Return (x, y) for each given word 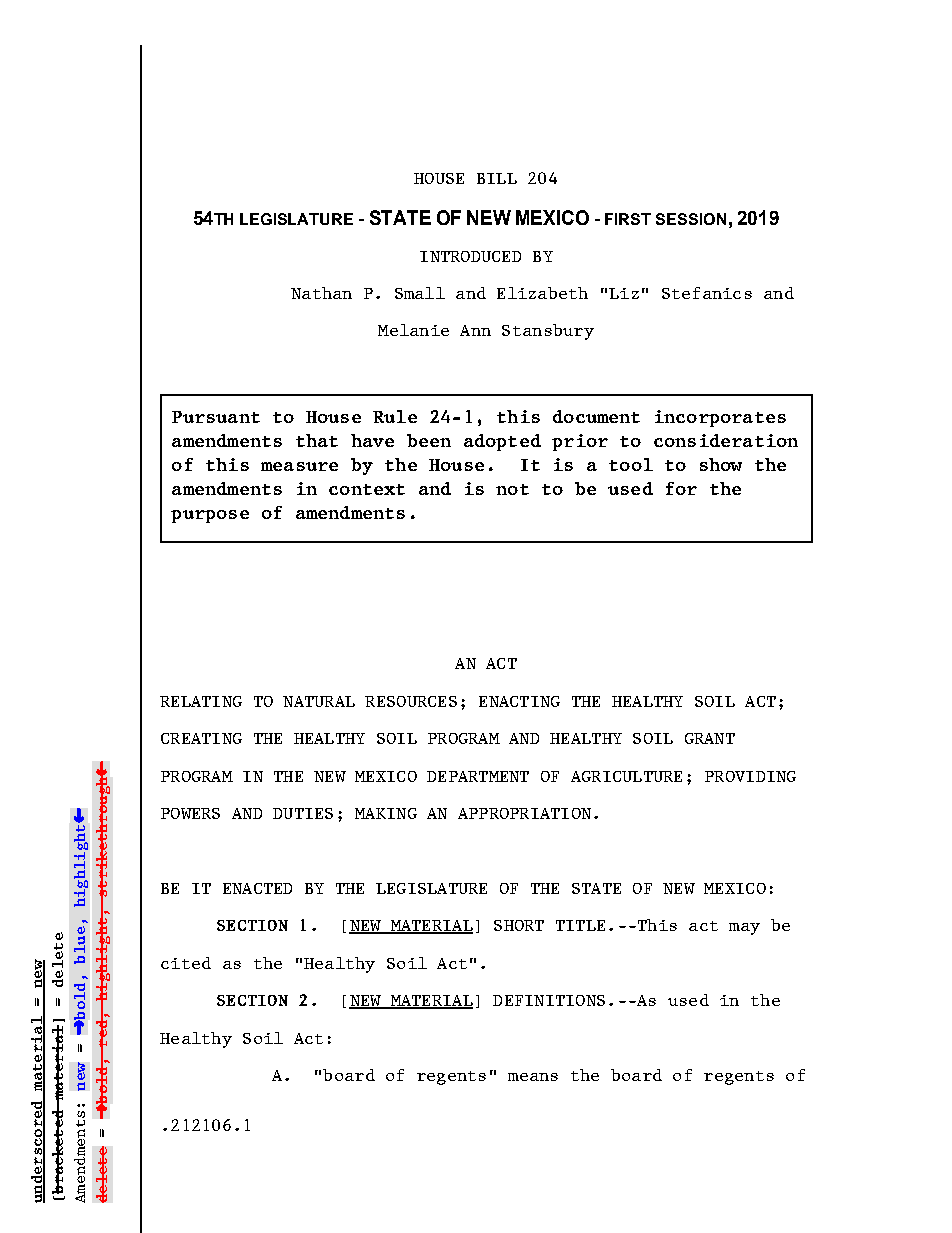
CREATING (201, 738)
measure (299, 466)
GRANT (710, 738)
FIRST (628, 219)
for (681, 488)
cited (186, 963)
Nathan (321, 293)
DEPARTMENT (478, 776)
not (512, 489)
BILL (497, 178)
